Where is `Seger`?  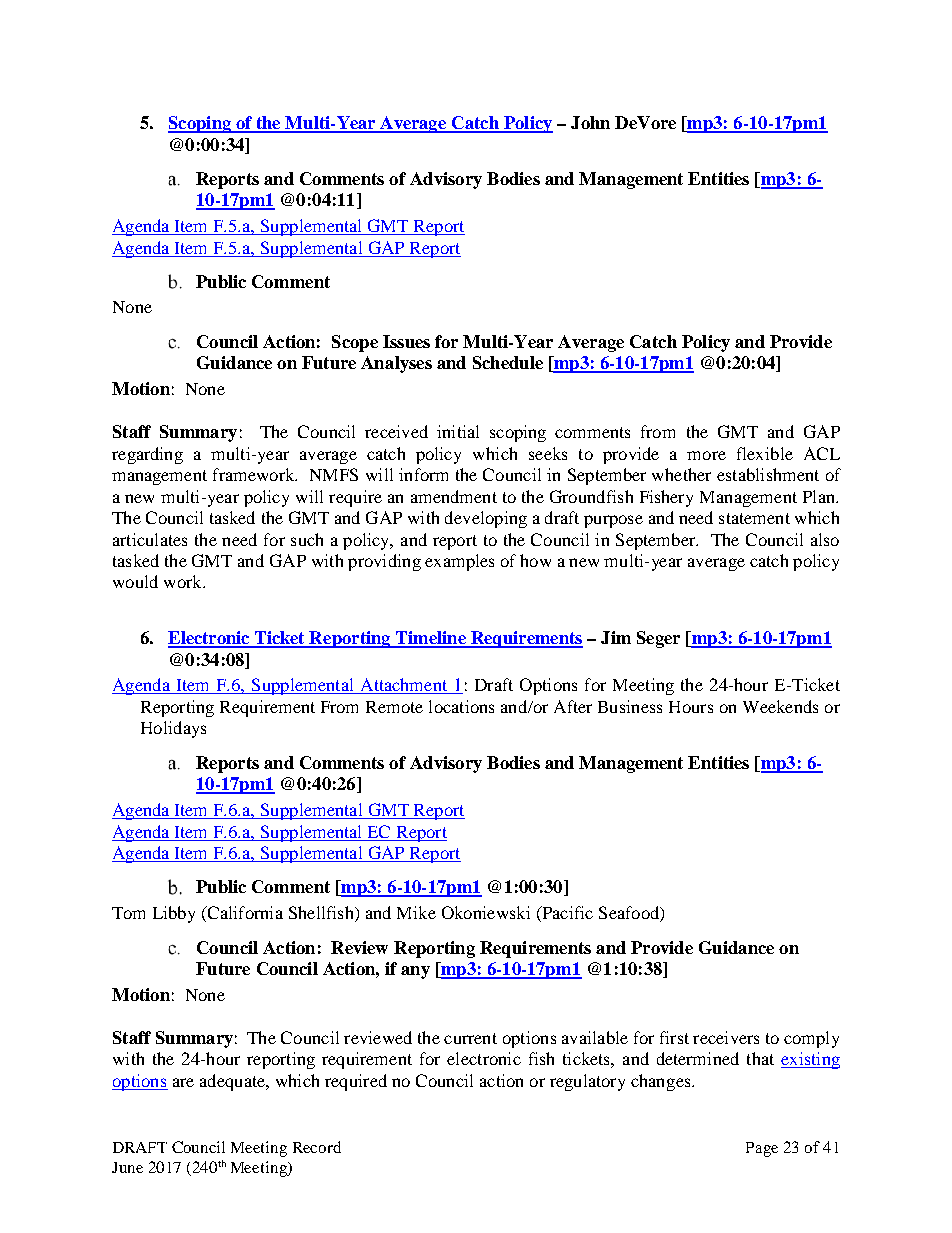 Seger is located at coordinates (658, 639).
